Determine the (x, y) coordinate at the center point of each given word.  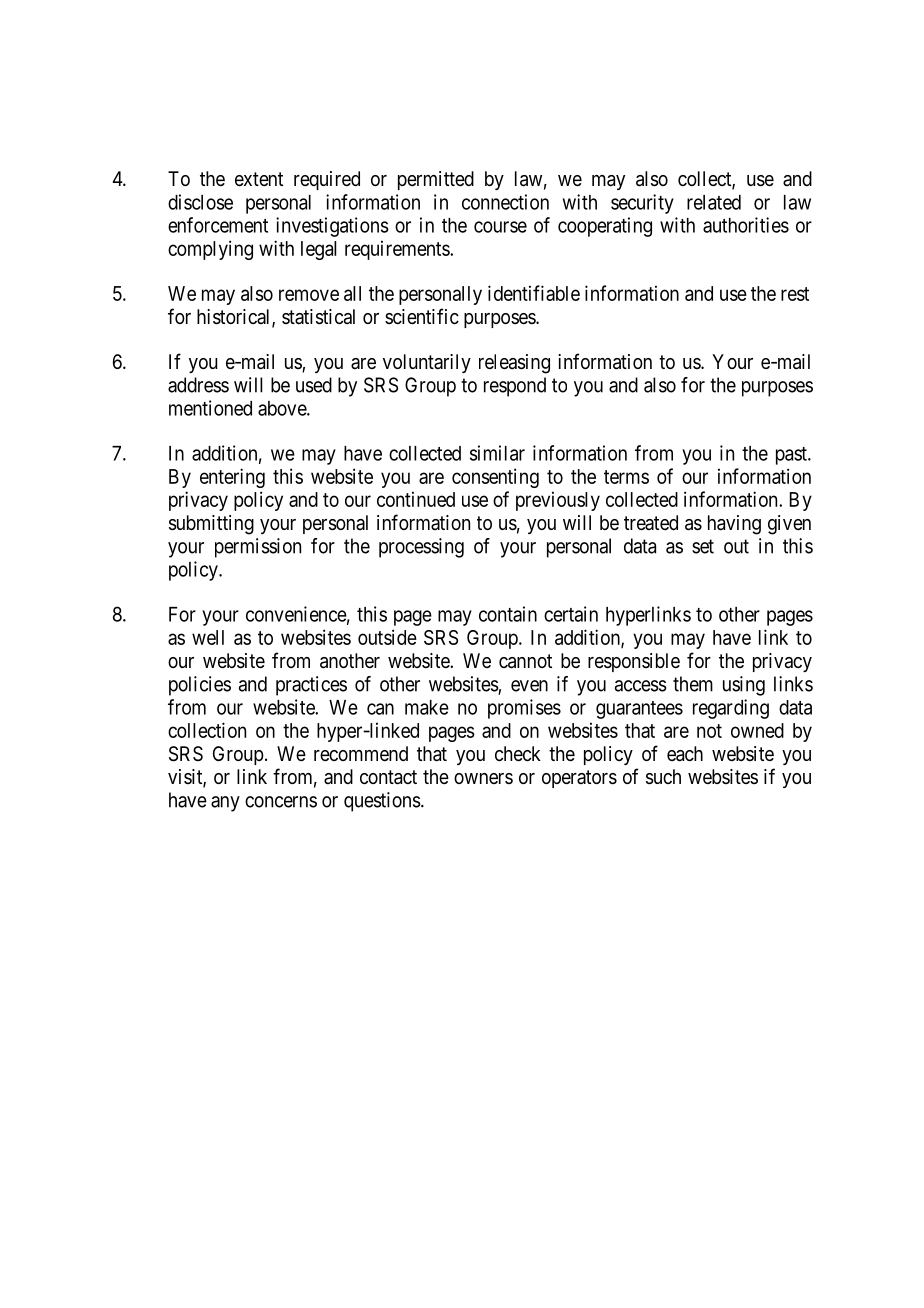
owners (483, 778)
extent (259, 179)
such (663, 777)
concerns (281, 802)
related (714, 202)
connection (505, 202)
